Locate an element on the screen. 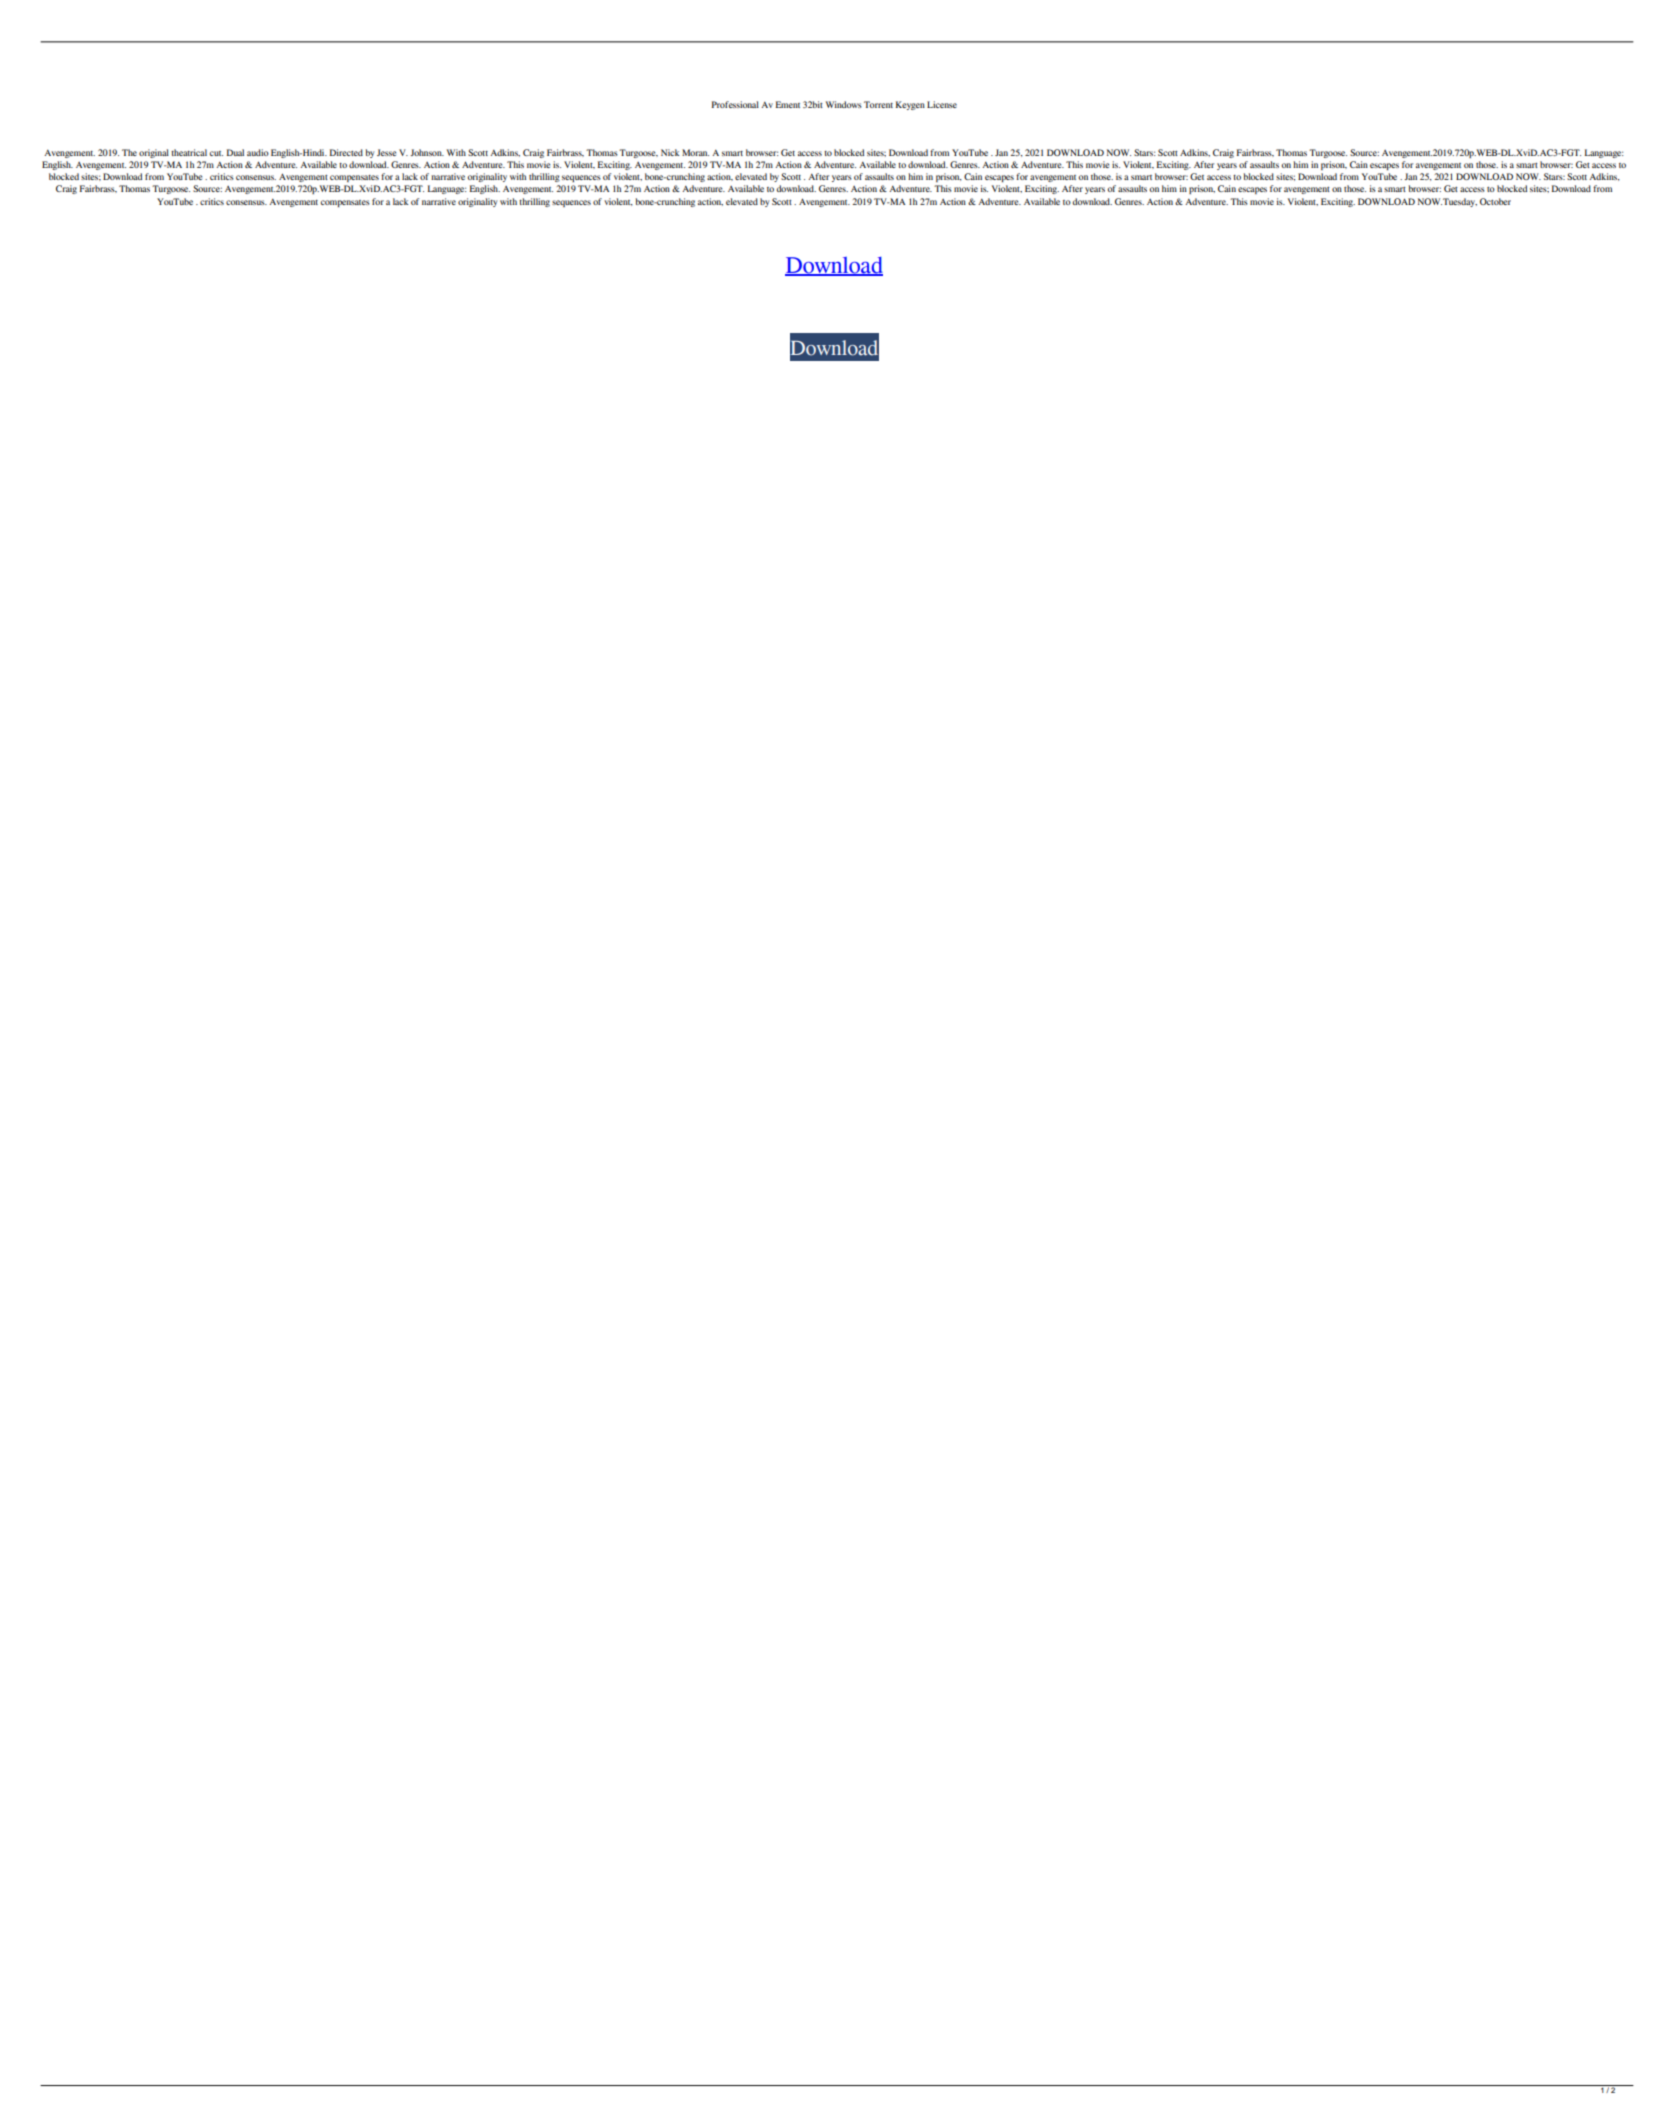 The height and width of the screenshot is (2113, 1674). October is located at coordinates (1495, 201).
